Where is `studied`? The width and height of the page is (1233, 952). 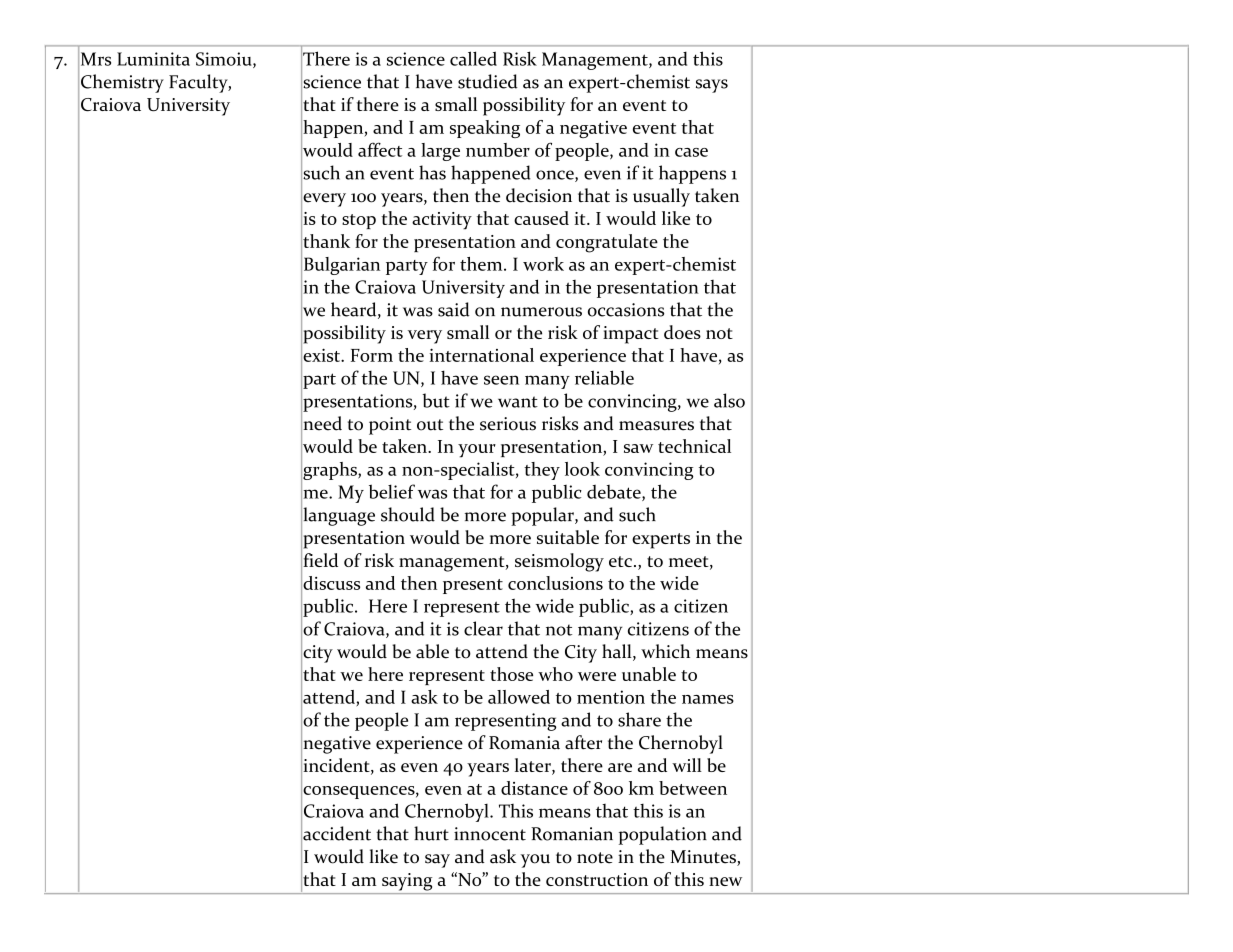 studied is located at coordinates (488, 81).
